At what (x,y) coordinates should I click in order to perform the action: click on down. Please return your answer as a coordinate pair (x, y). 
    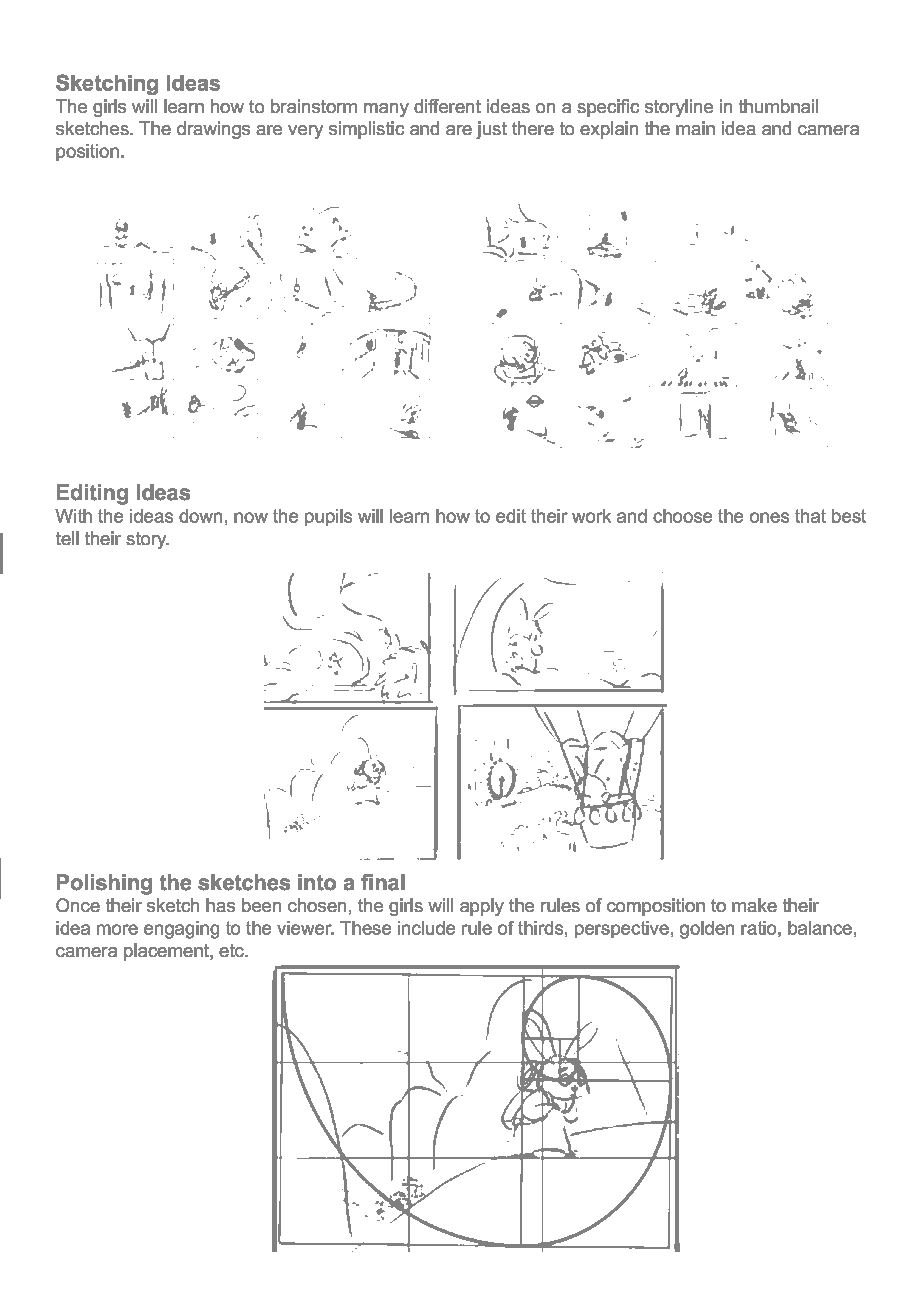
    Looking at the image, I should click on (200, 516).
